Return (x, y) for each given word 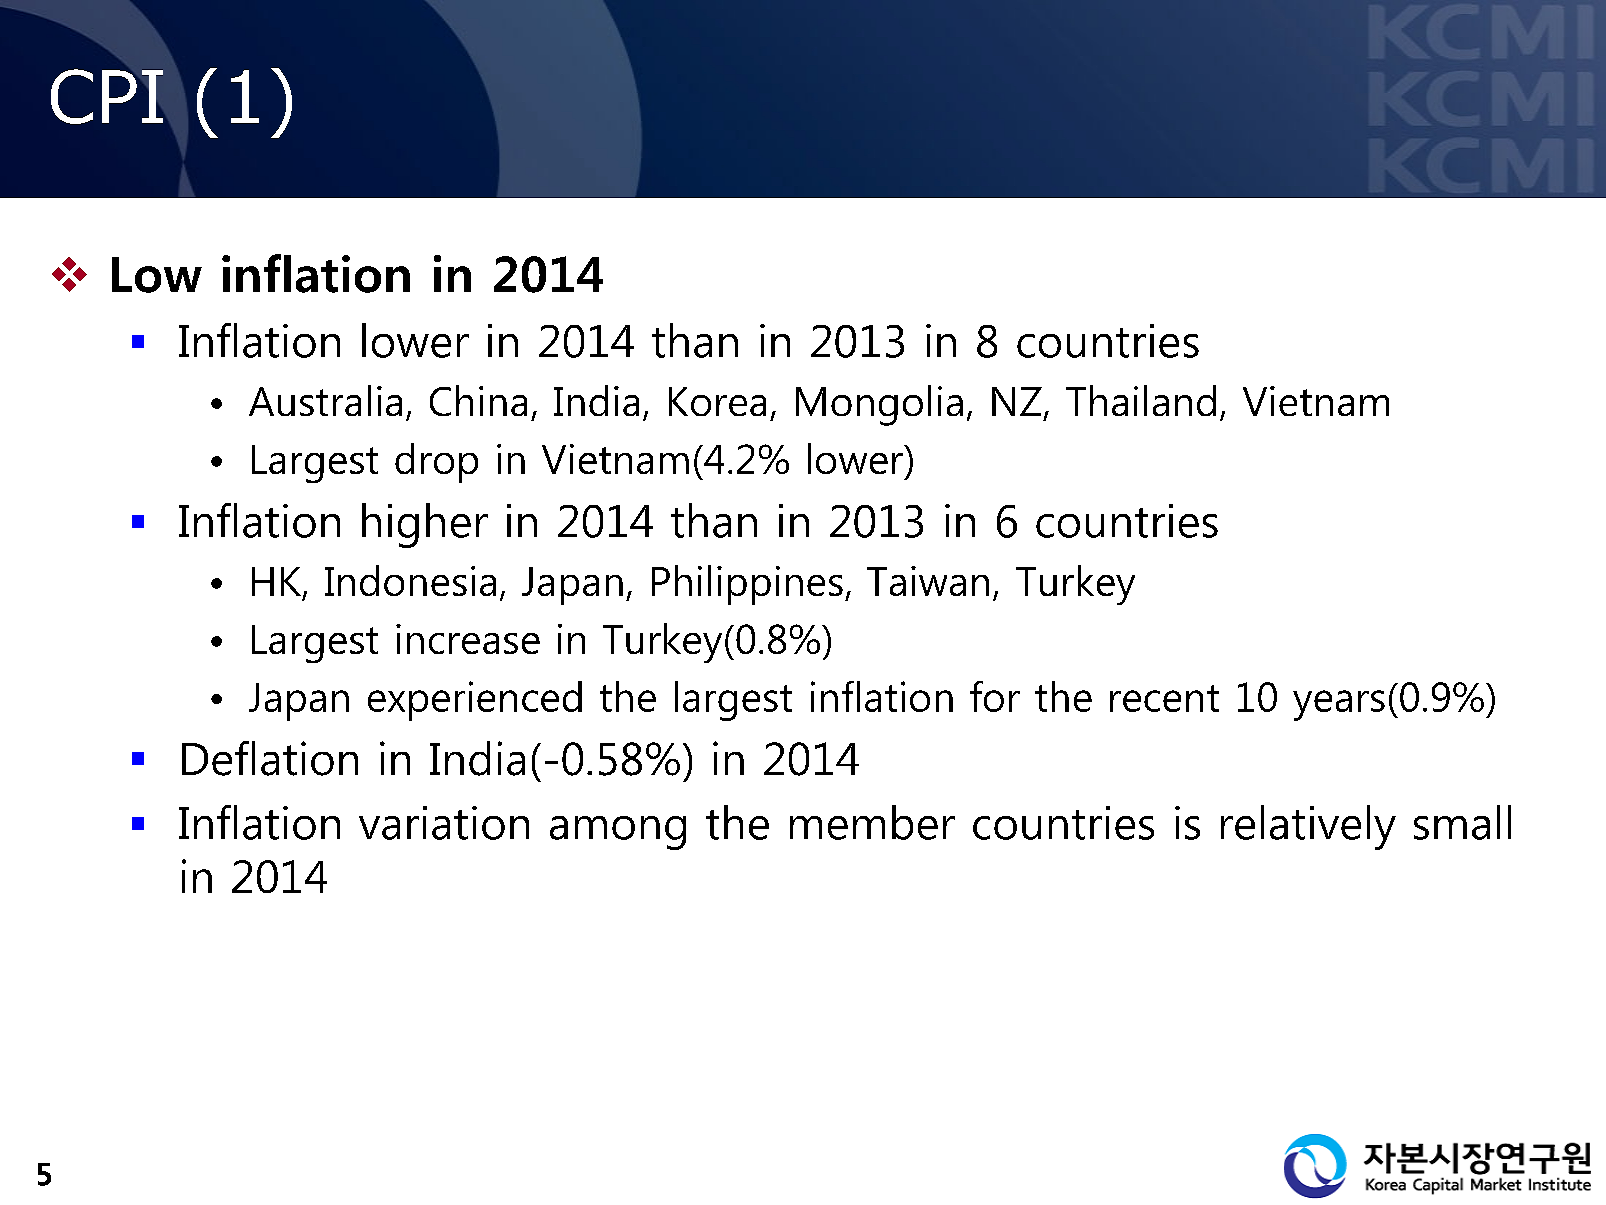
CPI (107, 96)
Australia (325, 400)
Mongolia (879, 405)
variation (444, 823)
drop (436, 463)
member (872, 822)
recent (1164, 698)
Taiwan (928, 581)
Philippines (747, 585)
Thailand (1141, 400)
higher (425, 525)
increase (468, 639)
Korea (717, 401)
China (478, 400)
